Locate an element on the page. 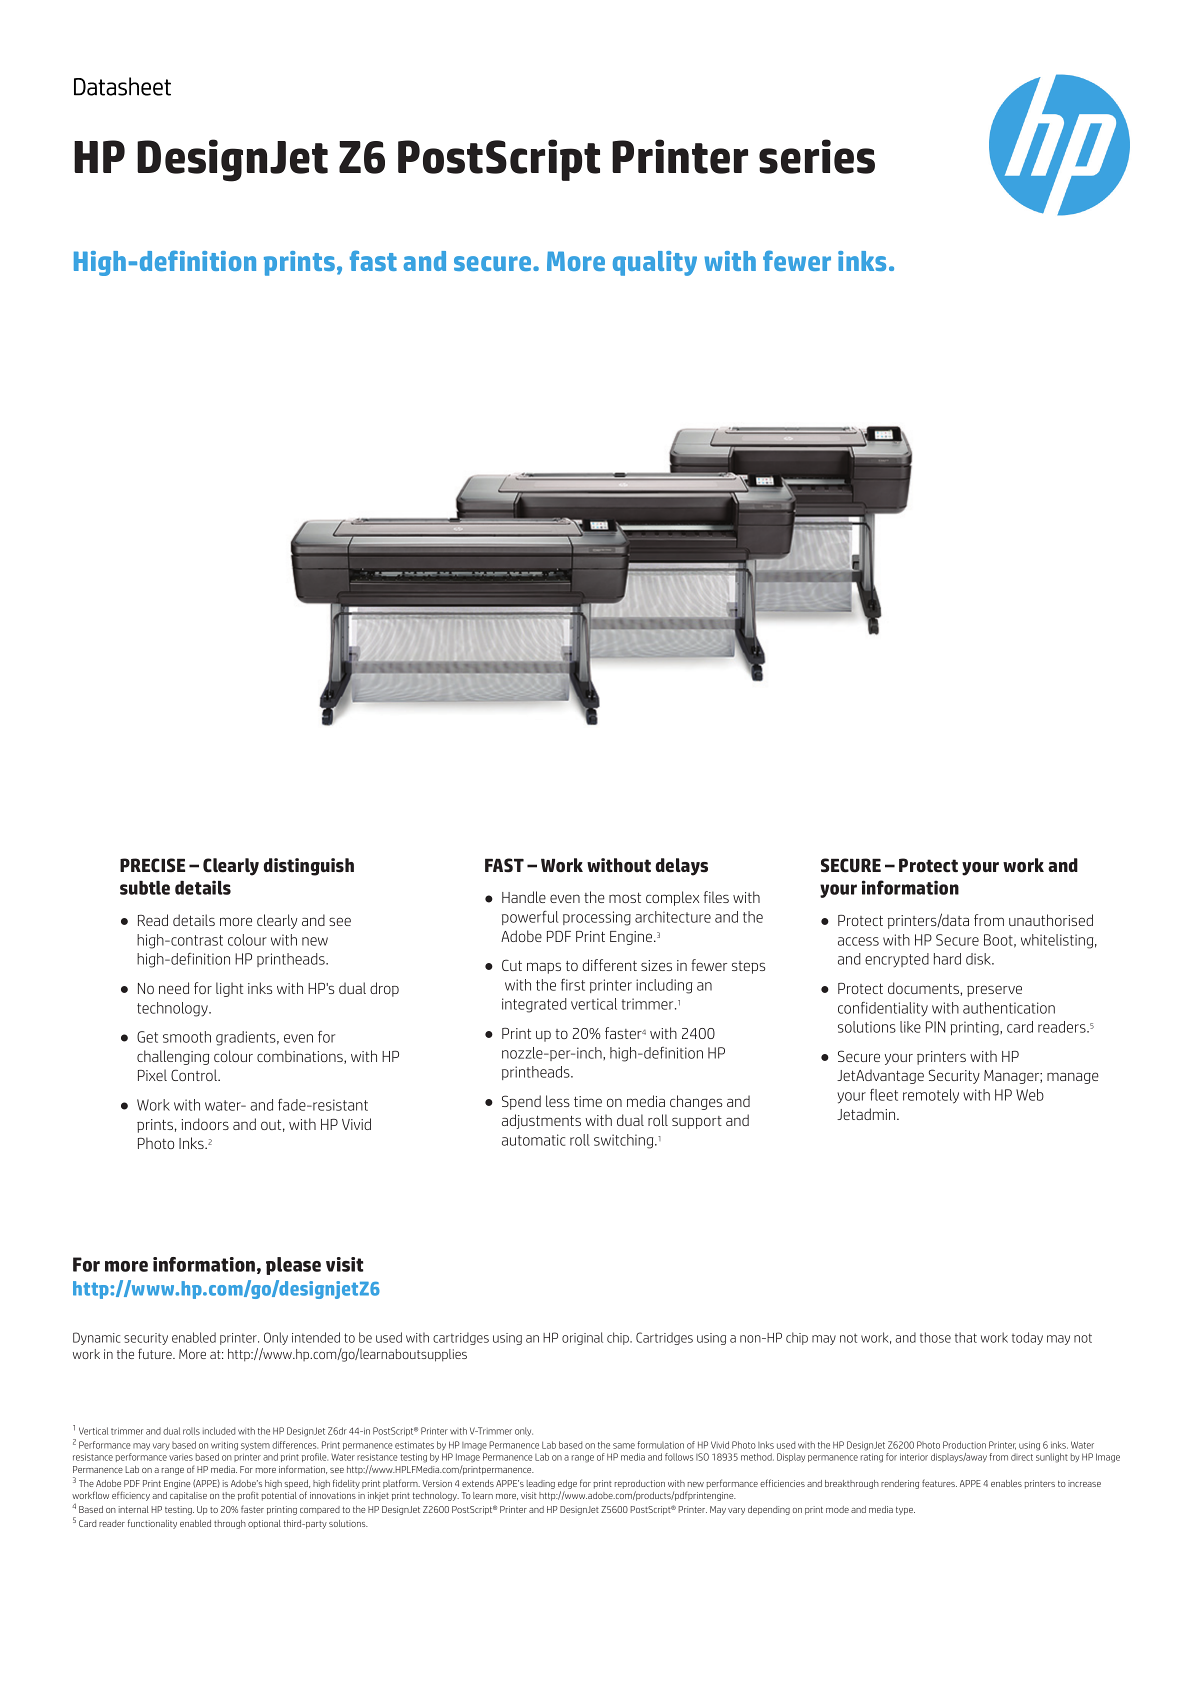 The image size is (1196, 1691). most is located at coordinates (625, 898).
